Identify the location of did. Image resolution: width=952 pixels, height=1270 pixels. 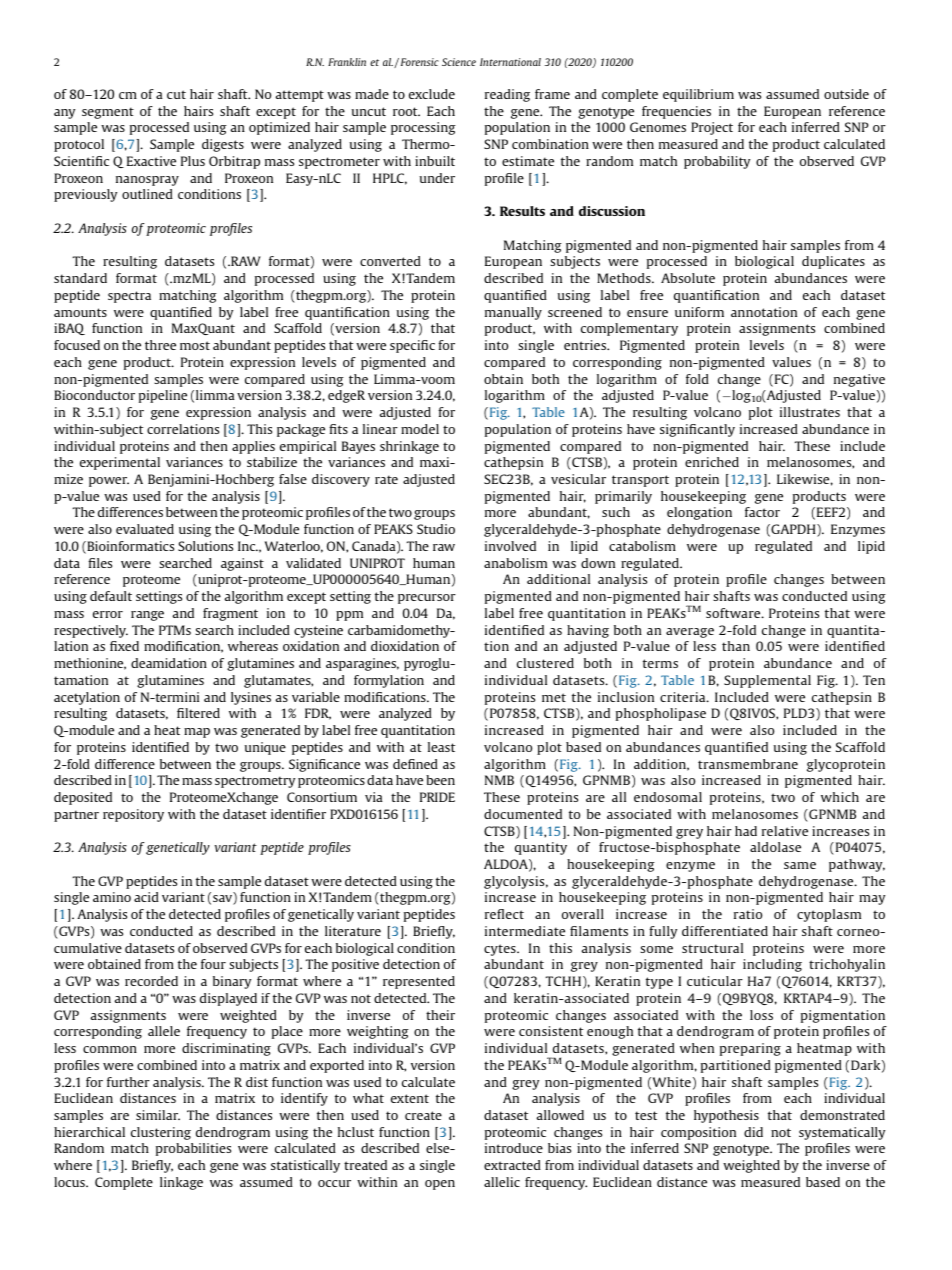
(753, 1132).
